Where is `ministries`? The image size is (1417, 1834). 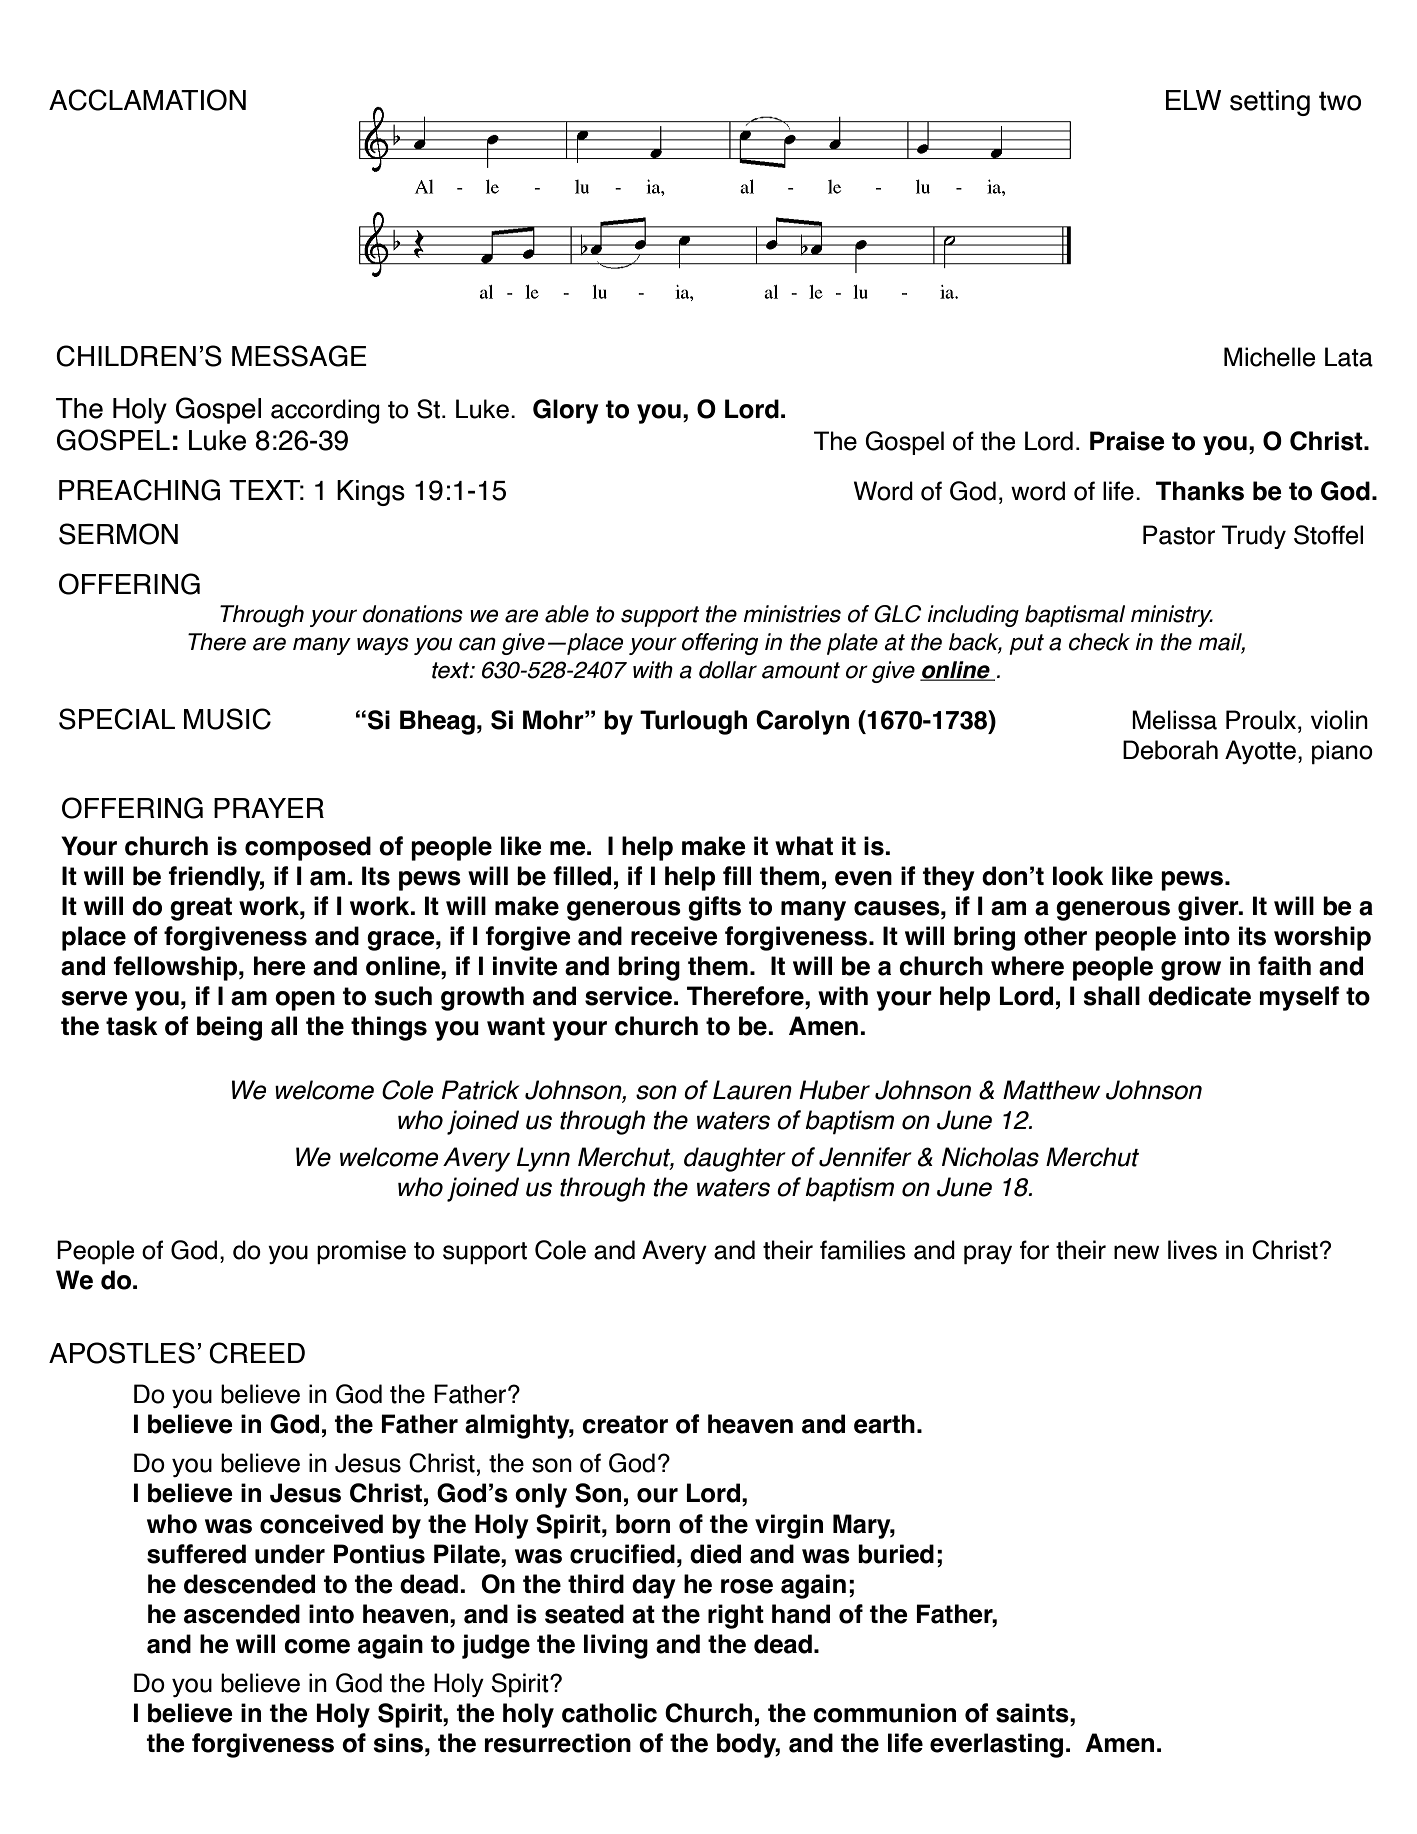
ministries is located at coordinates (792, 614).
